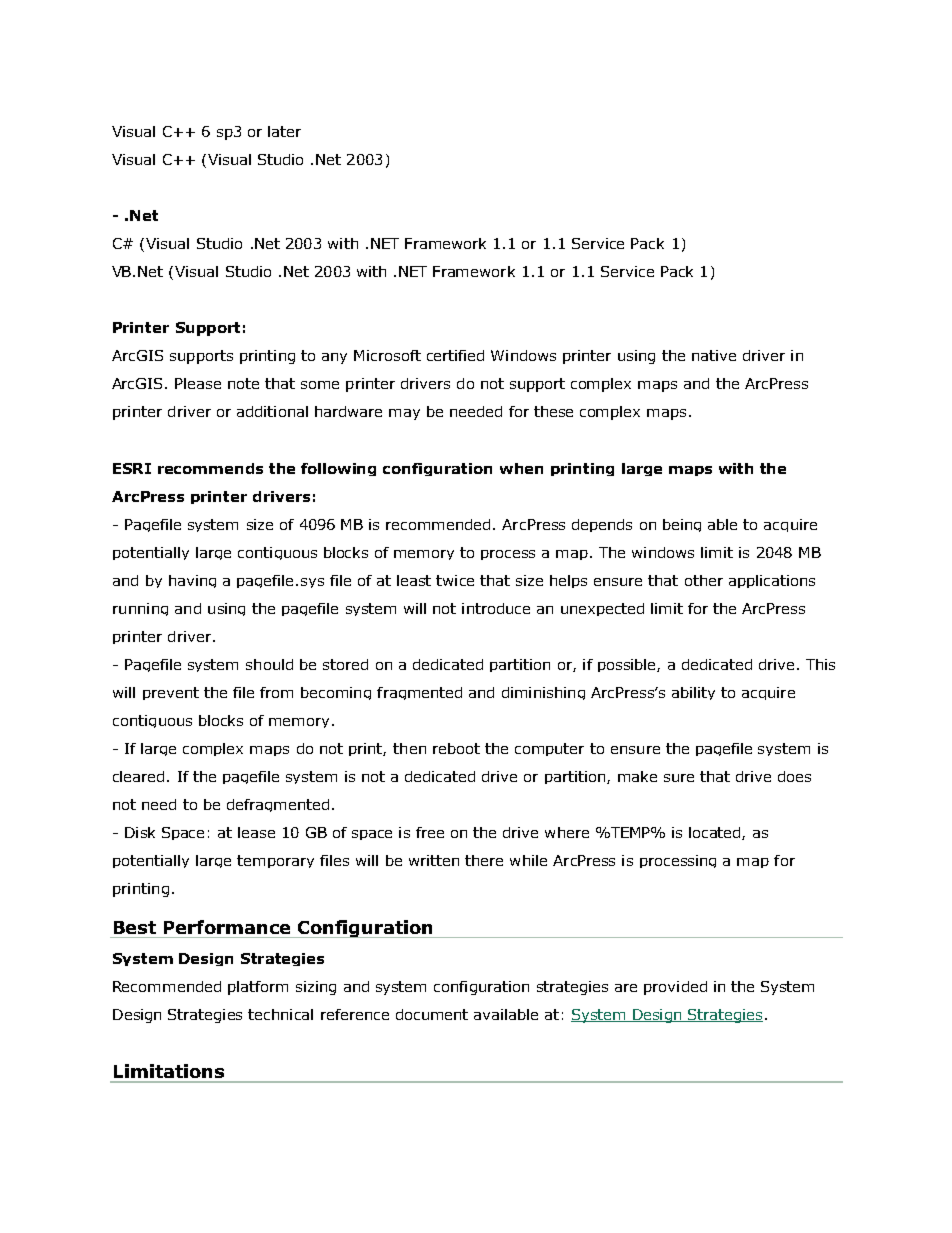  Describe the element at coordinates (284, 131) in the screenshot. I see `later` at that location.
